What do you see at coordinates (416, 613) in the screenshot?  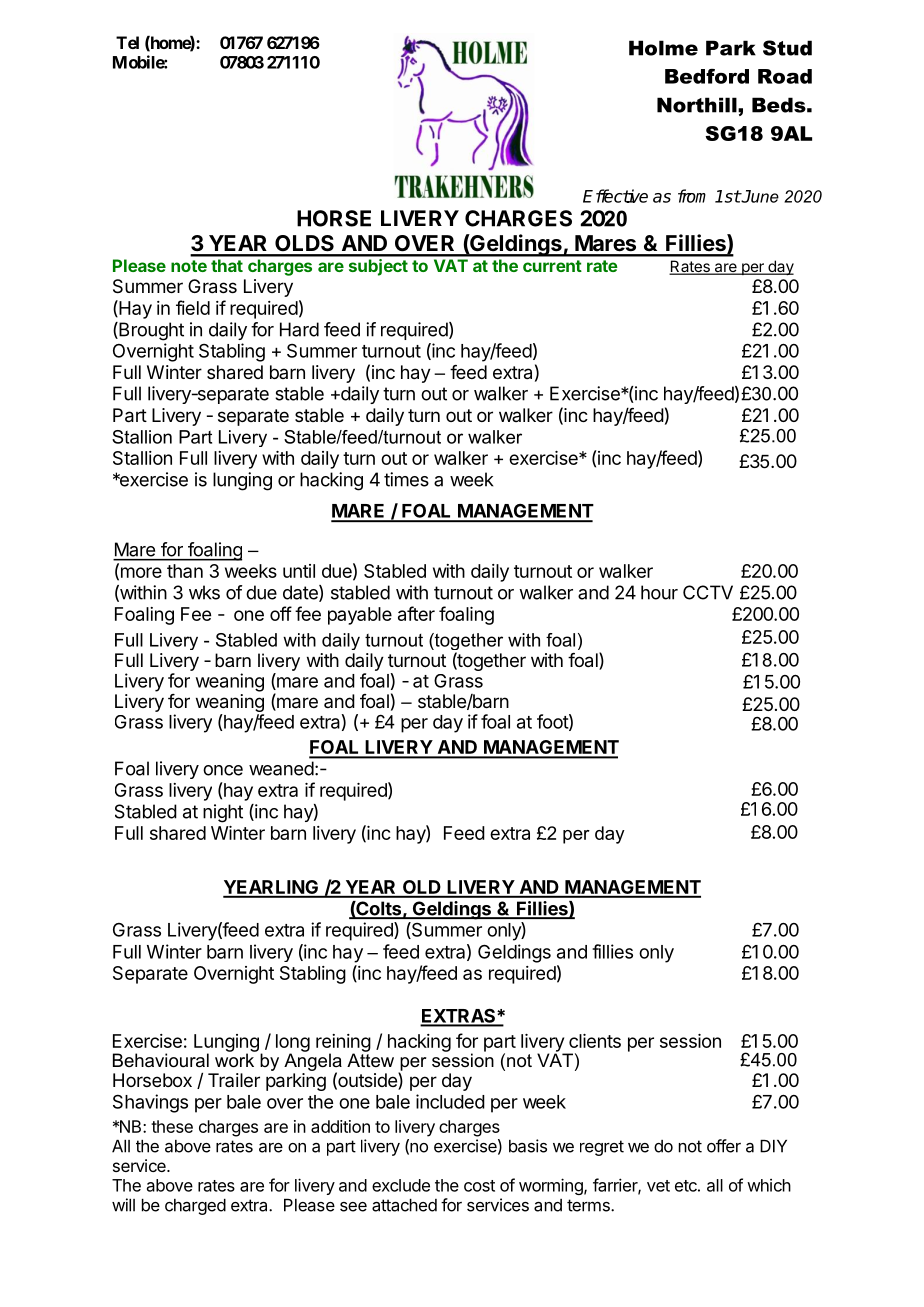 I see `after` at bounding box center [416, 613].
